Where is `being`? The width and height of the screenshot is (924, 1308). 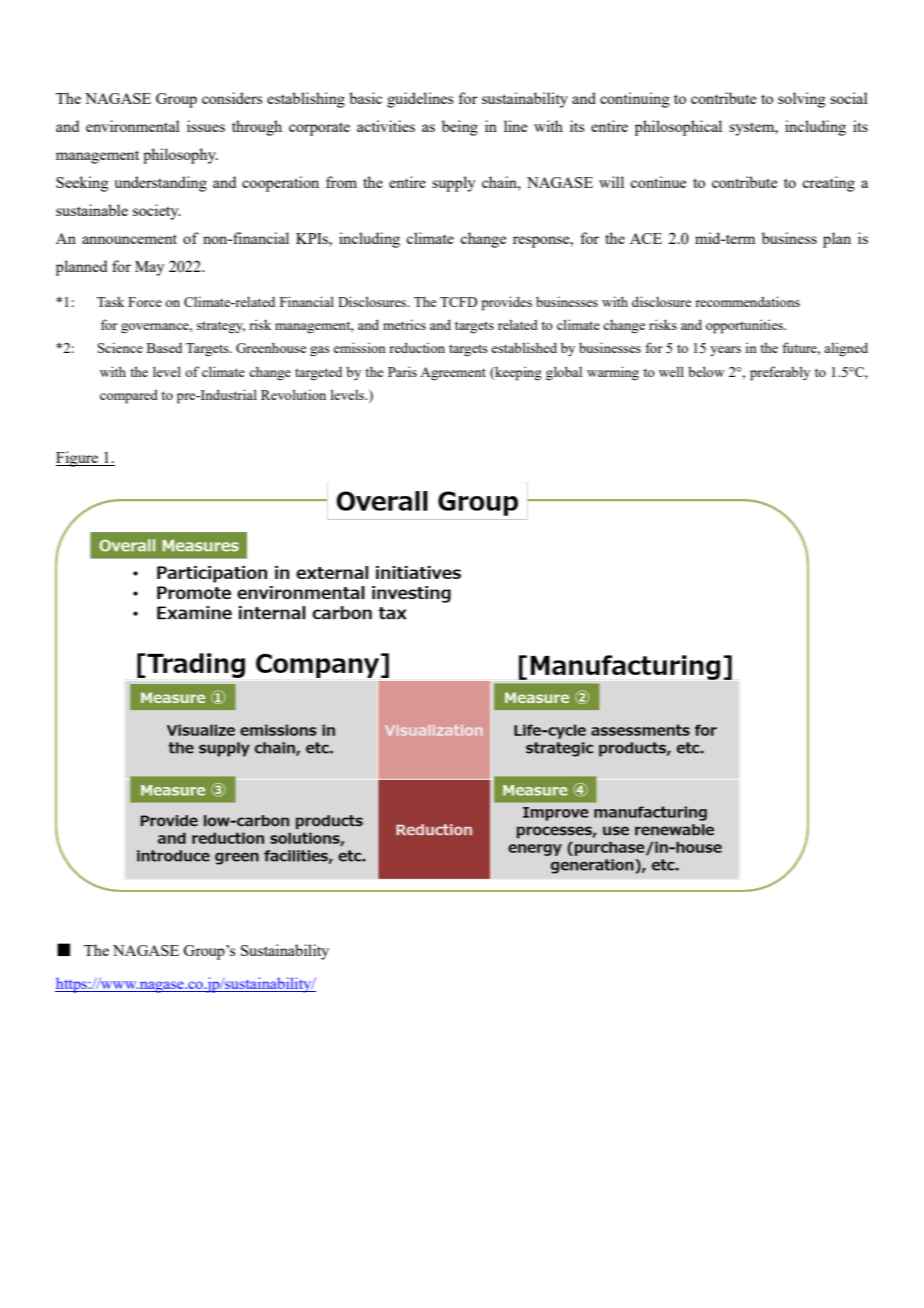 being is located at coordinates (460, 128).
